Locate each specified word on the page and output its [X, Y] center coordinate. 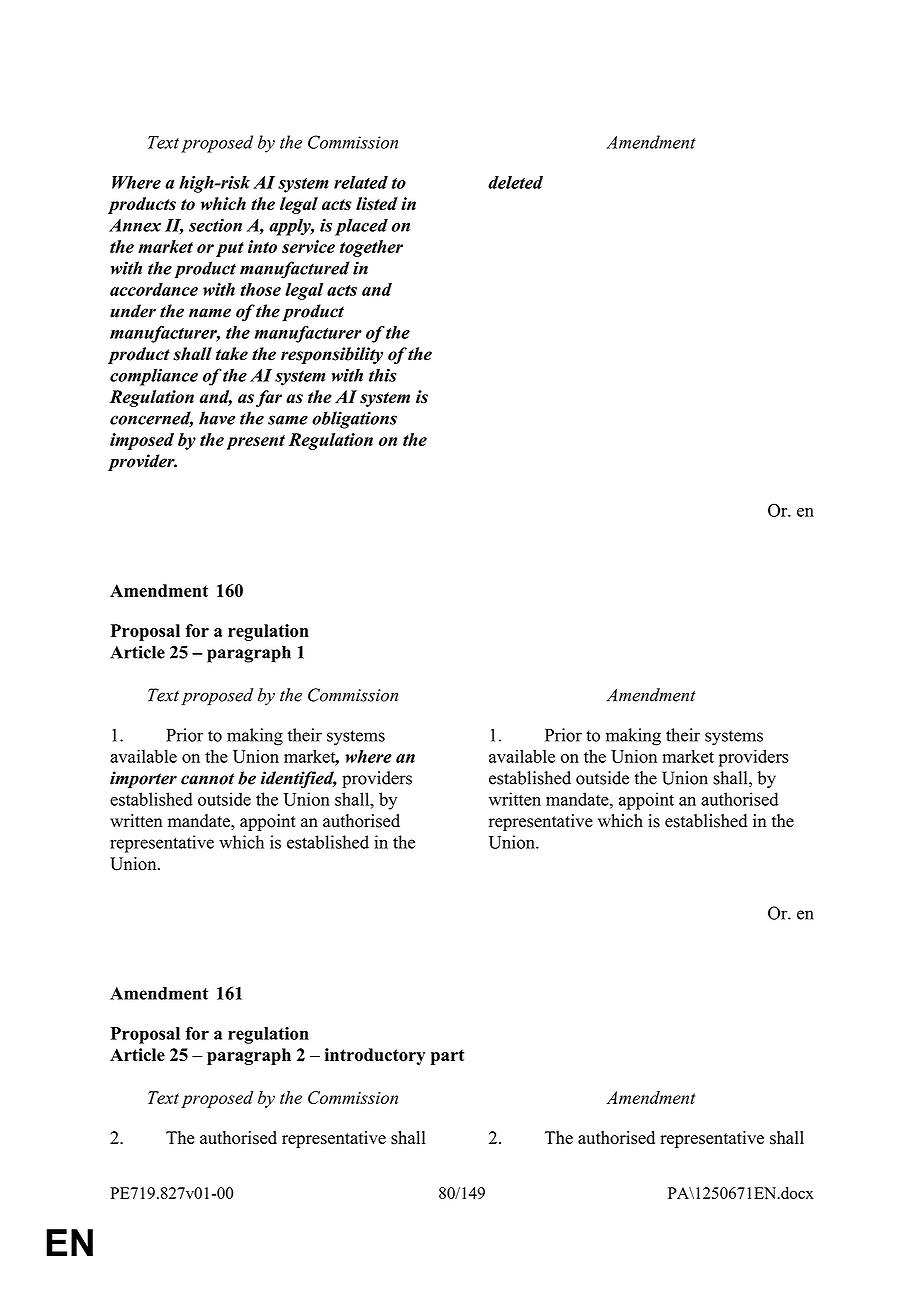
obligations [354, 420]
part [448, 1057]
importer [143, 779]
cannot [207, 779]
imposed [142, 441]
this [383, 375]
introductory [375, 1056]
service [308, 246]
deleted [515, 182]
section [215, 225]
